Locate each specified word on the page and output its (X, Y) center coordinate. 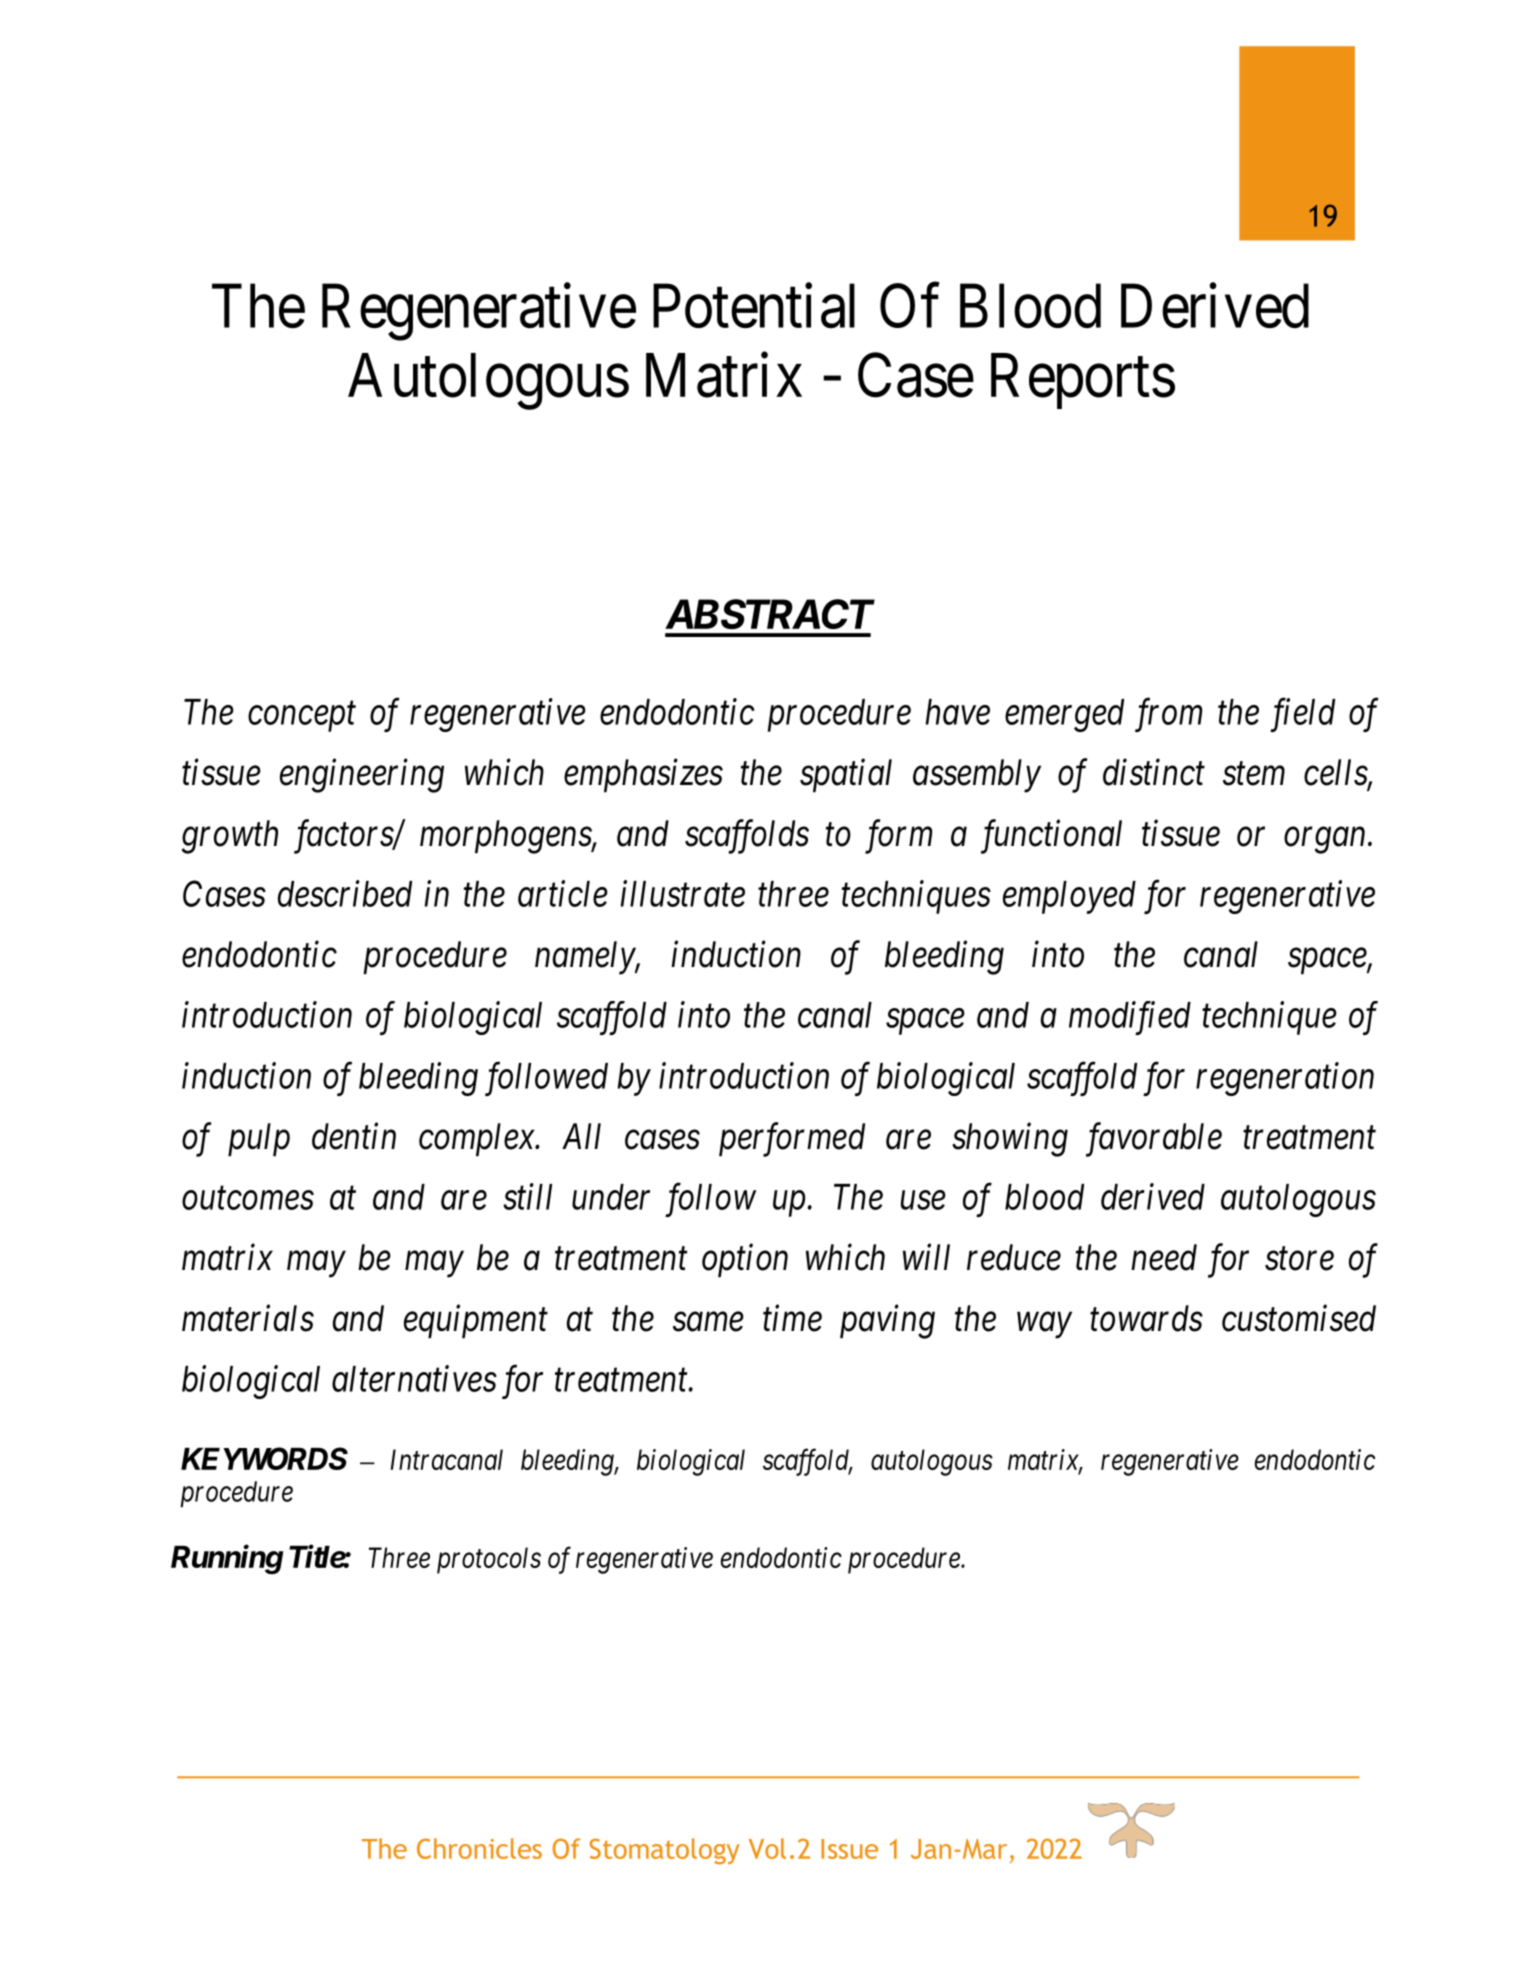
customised (1299, 1318)
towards (1146, 1318)
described (345, 893)
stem (1254, 774)
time (792, 1318)
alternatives (414, 1378)
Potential (754, 306)
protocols (489, 1560)
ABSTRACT (770, 614)
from (1168, 715)
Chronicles (479, 1848)
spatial (846, 775)
